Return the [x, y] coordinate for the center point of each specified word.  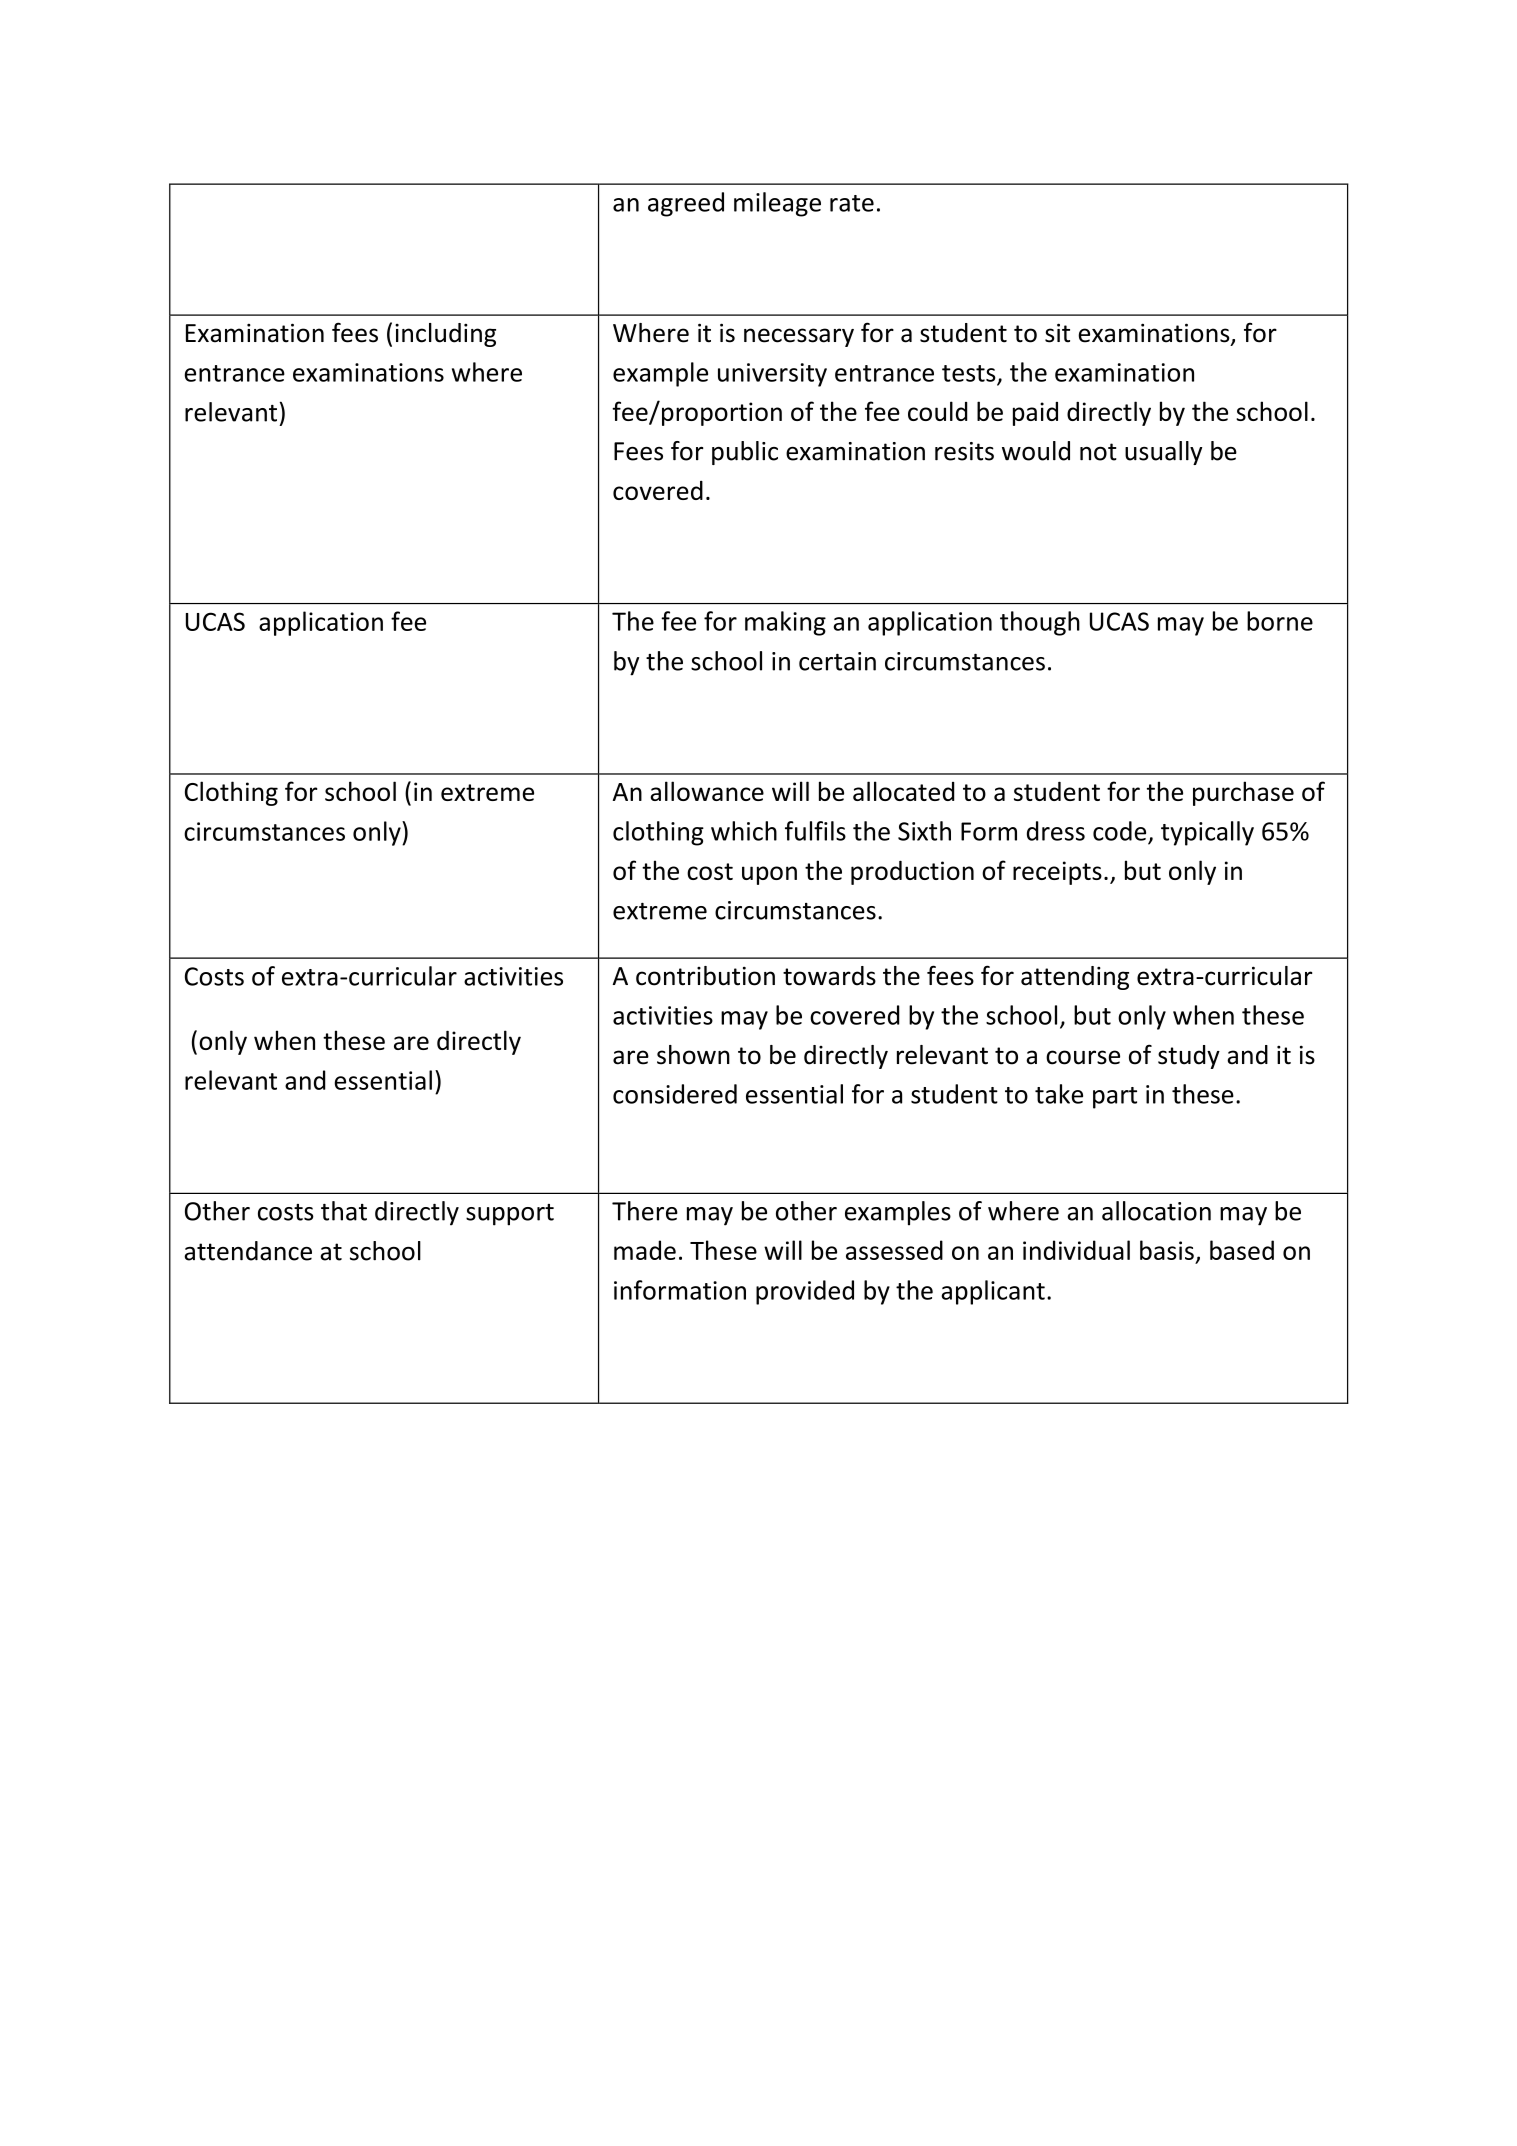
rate [852, 203]
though [1040, 623]
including [445, 335]
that [344, 1211]
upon [769, 875]
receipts [1057, 873]
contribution [705, 976]
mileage [777, 204]
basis [1167, 1250]
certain [837, 661]
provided [805, 1292]
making [785, 623]
